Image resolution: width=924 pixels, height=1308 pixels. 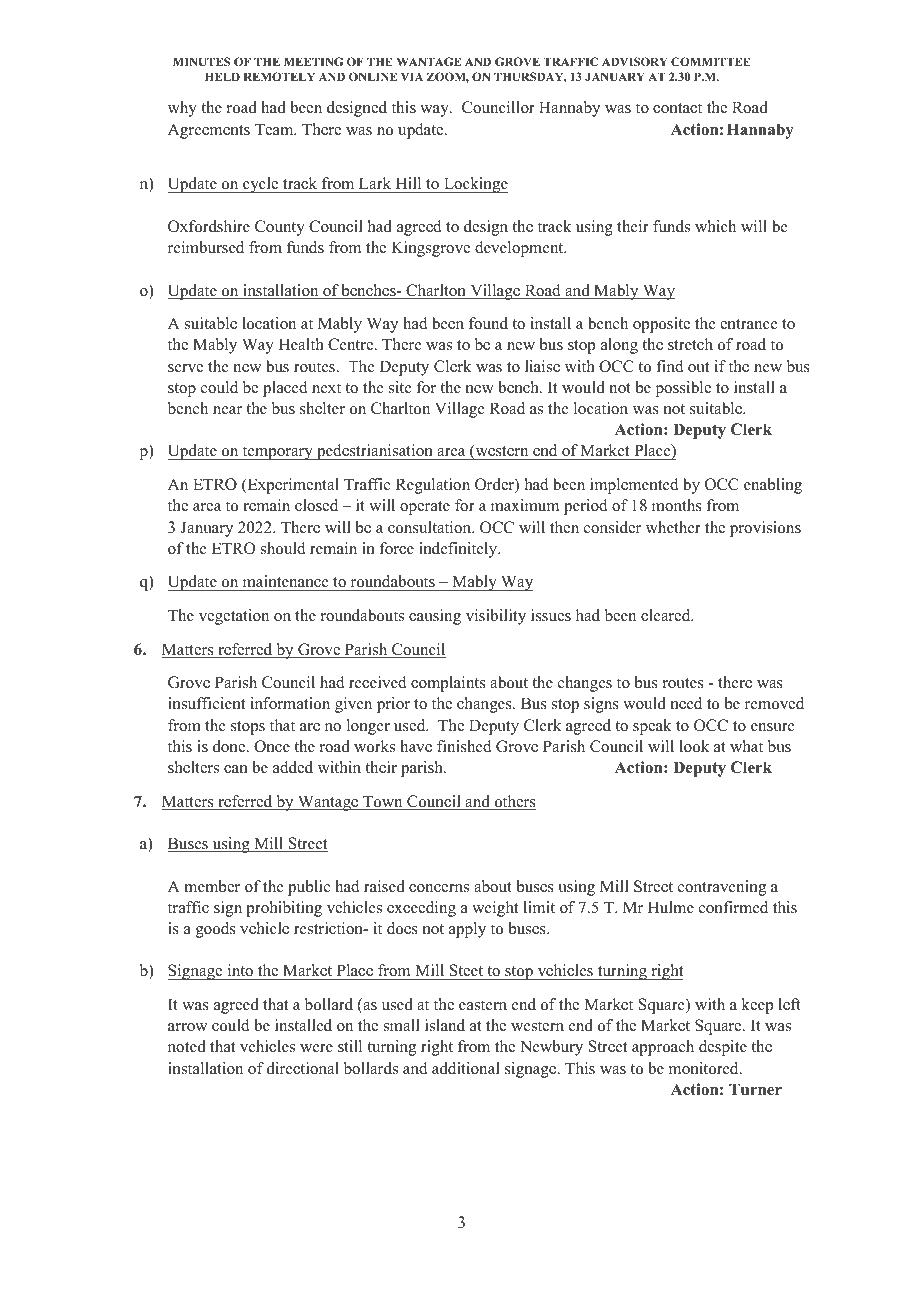 What do you see at coordinates (279, 76) in the page?
I see `REMOTELY` at bounding box center [279, 76].
